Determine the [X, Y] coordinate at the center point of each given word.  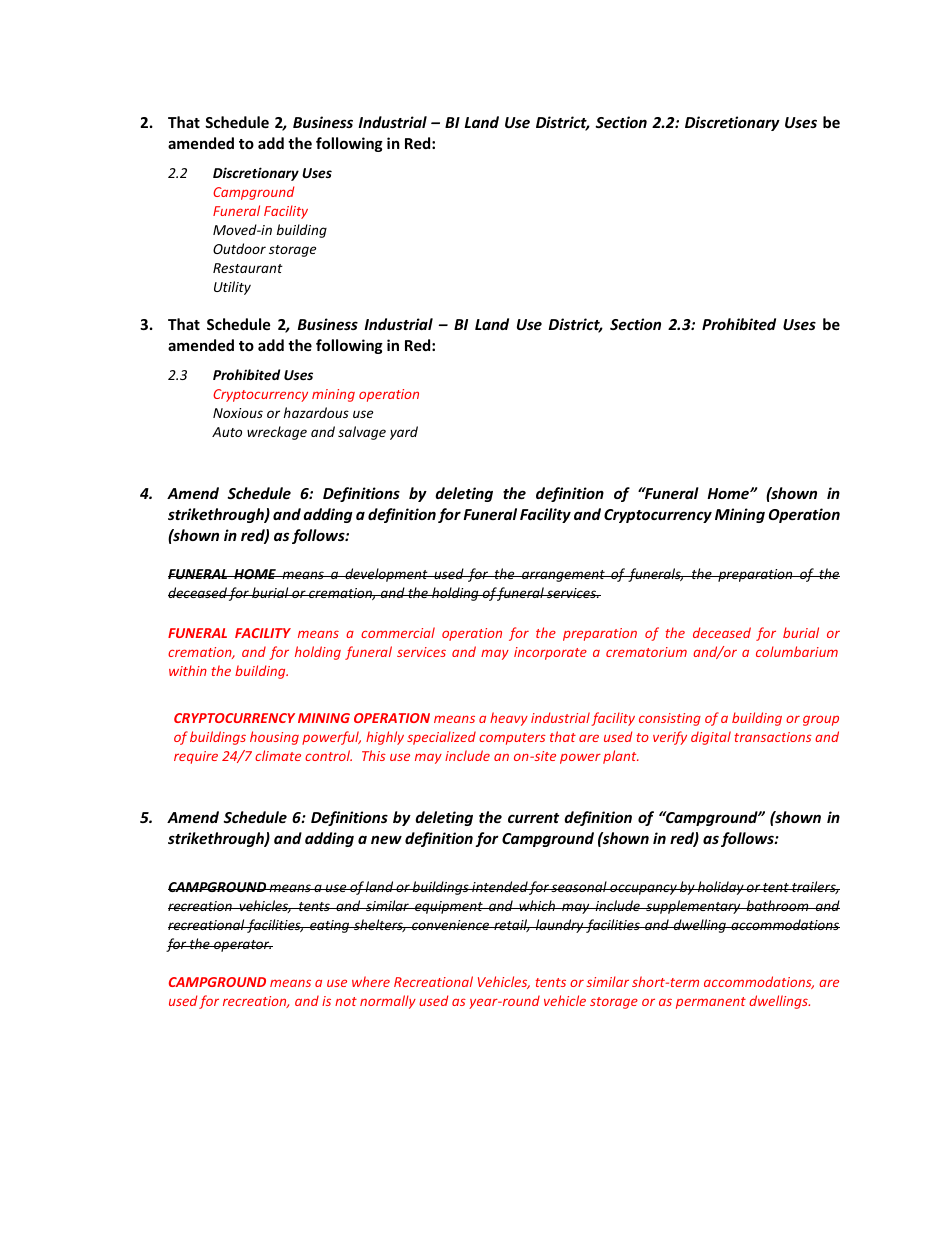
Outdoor [239, 248]
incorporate [550, 653]
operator [242, 946]
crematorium [646, 652]
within [188, 670]
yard [404, 433]
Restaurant [248, 268]
